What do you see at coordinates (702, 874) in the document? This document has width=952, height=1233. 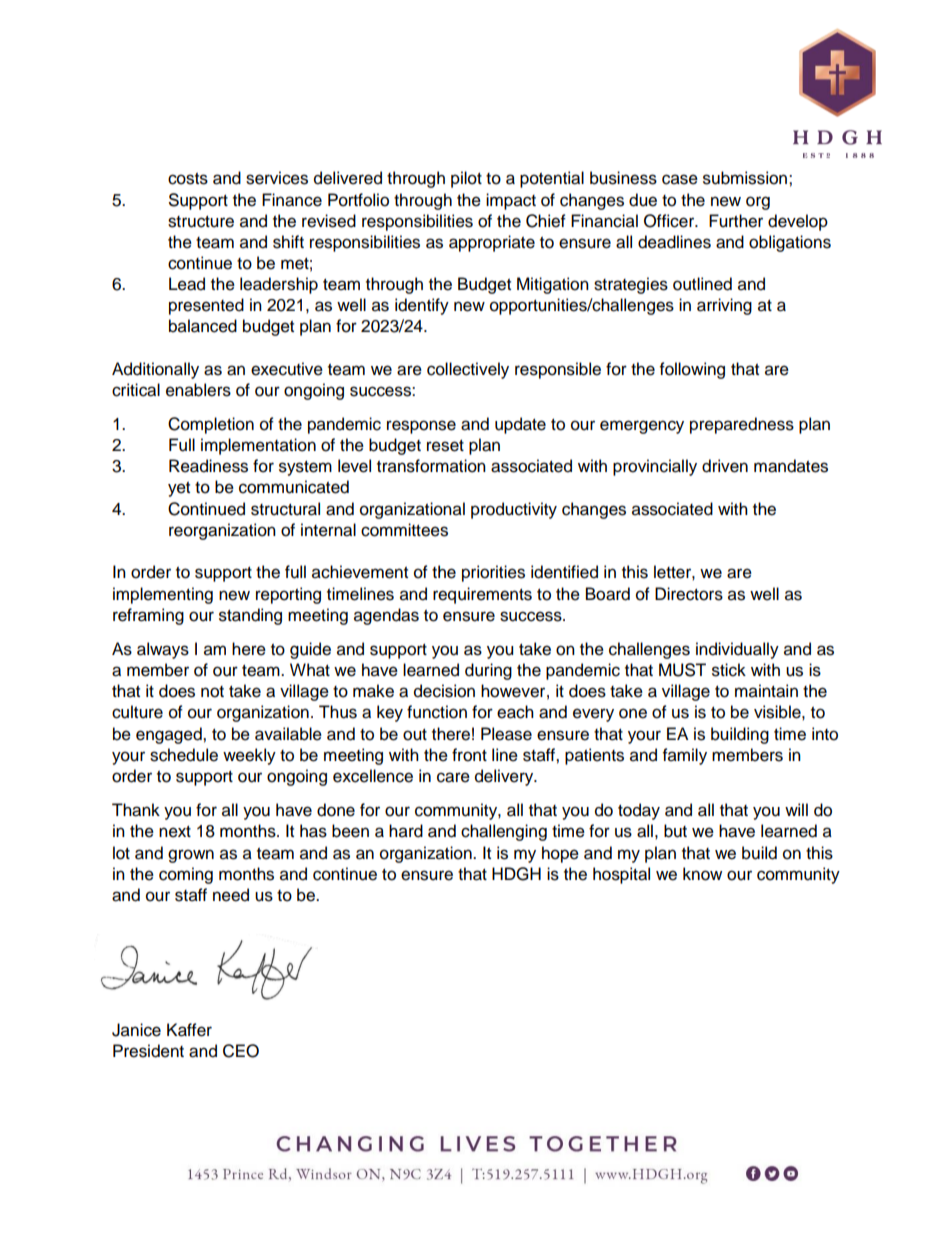 I see `know` at bounding box center [702, 874].
